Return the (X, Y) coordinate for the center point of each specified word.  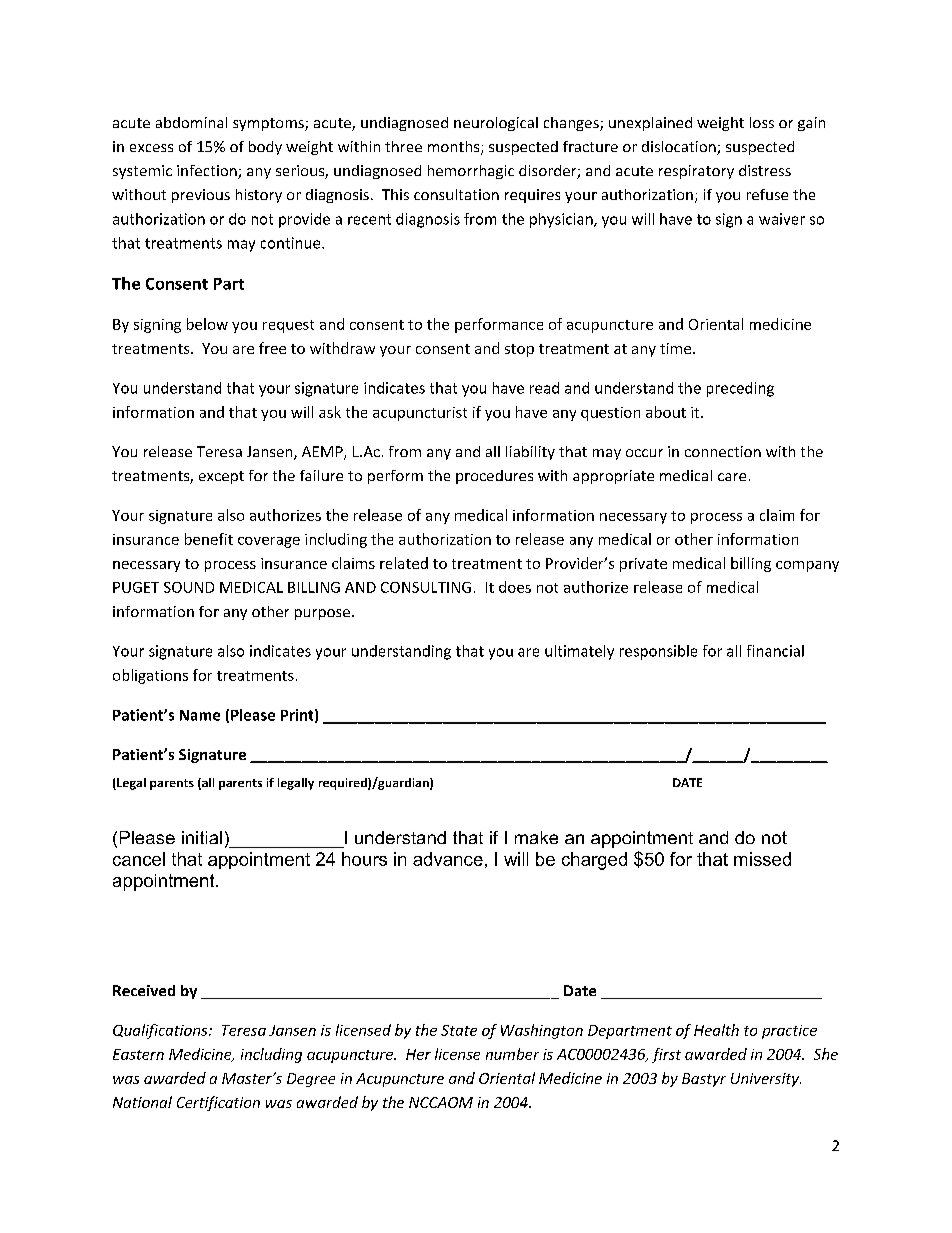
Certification (218, 1103)
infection (208, 172)
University (766, 1080)
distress (765, 170)
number (512, 1054)
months (455, 148)
